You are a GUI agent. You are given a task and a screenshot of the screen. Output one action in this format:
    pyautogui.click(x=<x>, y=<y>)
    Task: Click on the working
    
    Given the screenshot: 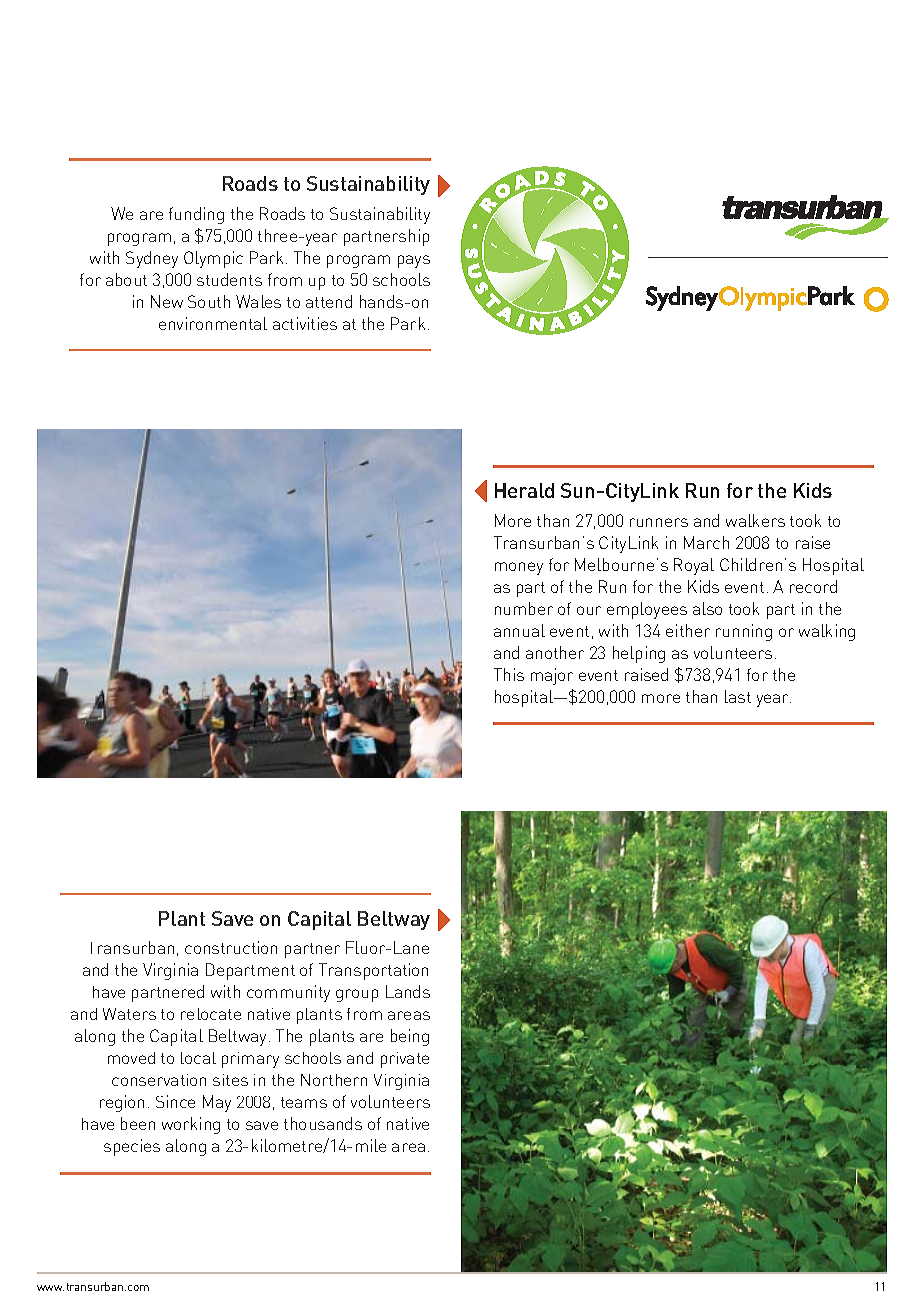 What is the action you would take?
    pyautogui.click(x=191, y=1125)
